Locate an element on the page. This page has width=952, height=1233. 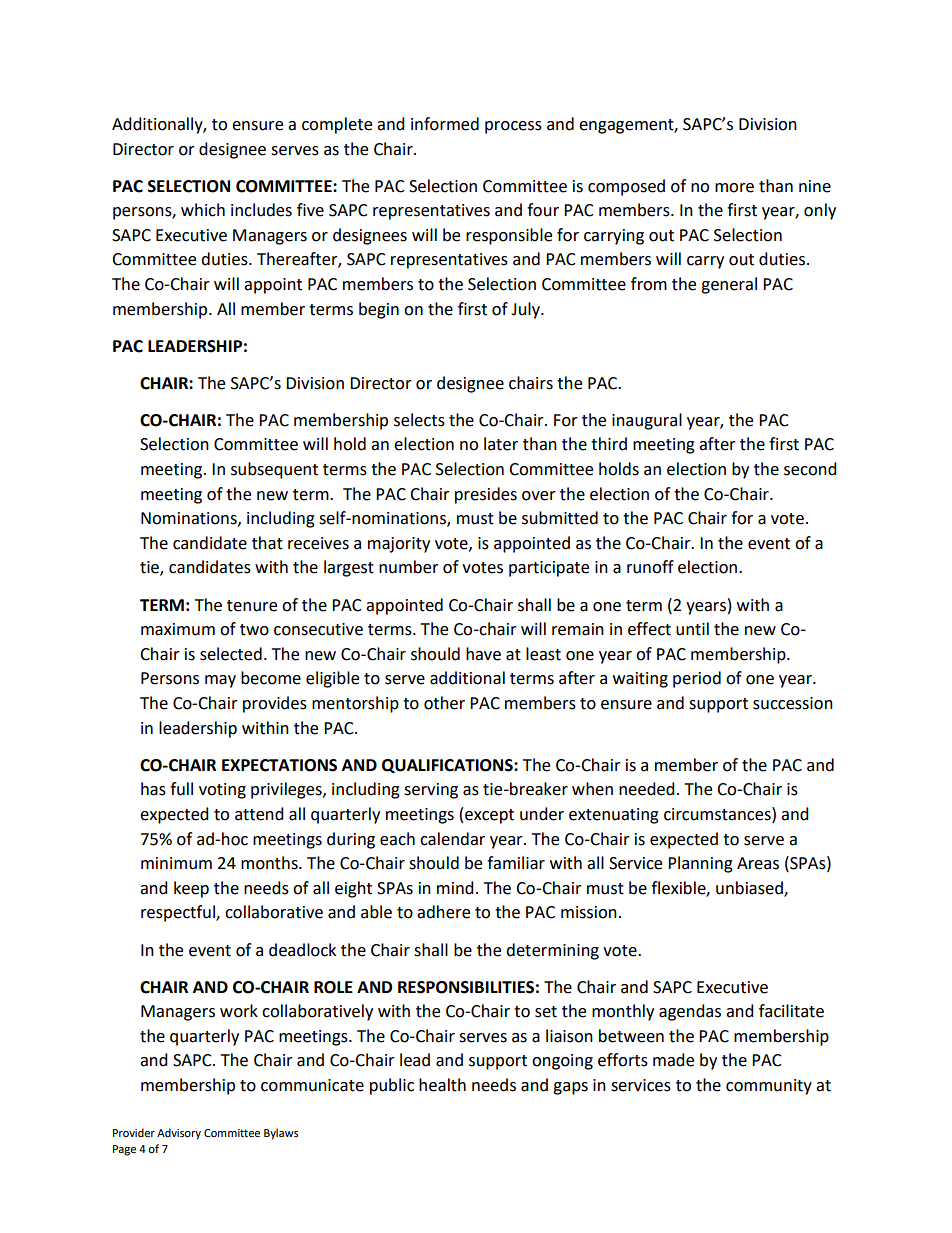
more is located at coordinates (734, 188).
